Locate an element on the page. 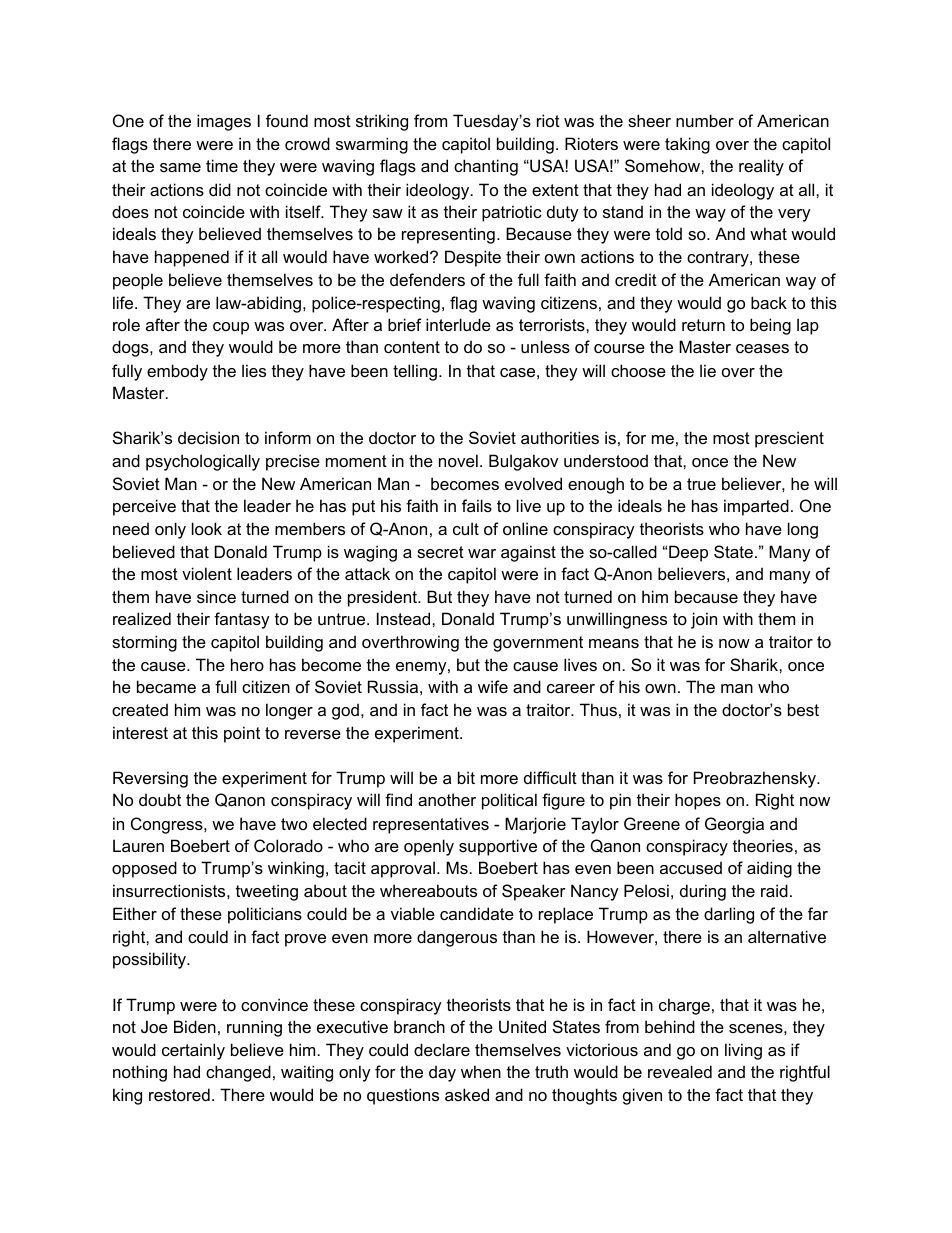  telling is located at coordinates (415, 372).
